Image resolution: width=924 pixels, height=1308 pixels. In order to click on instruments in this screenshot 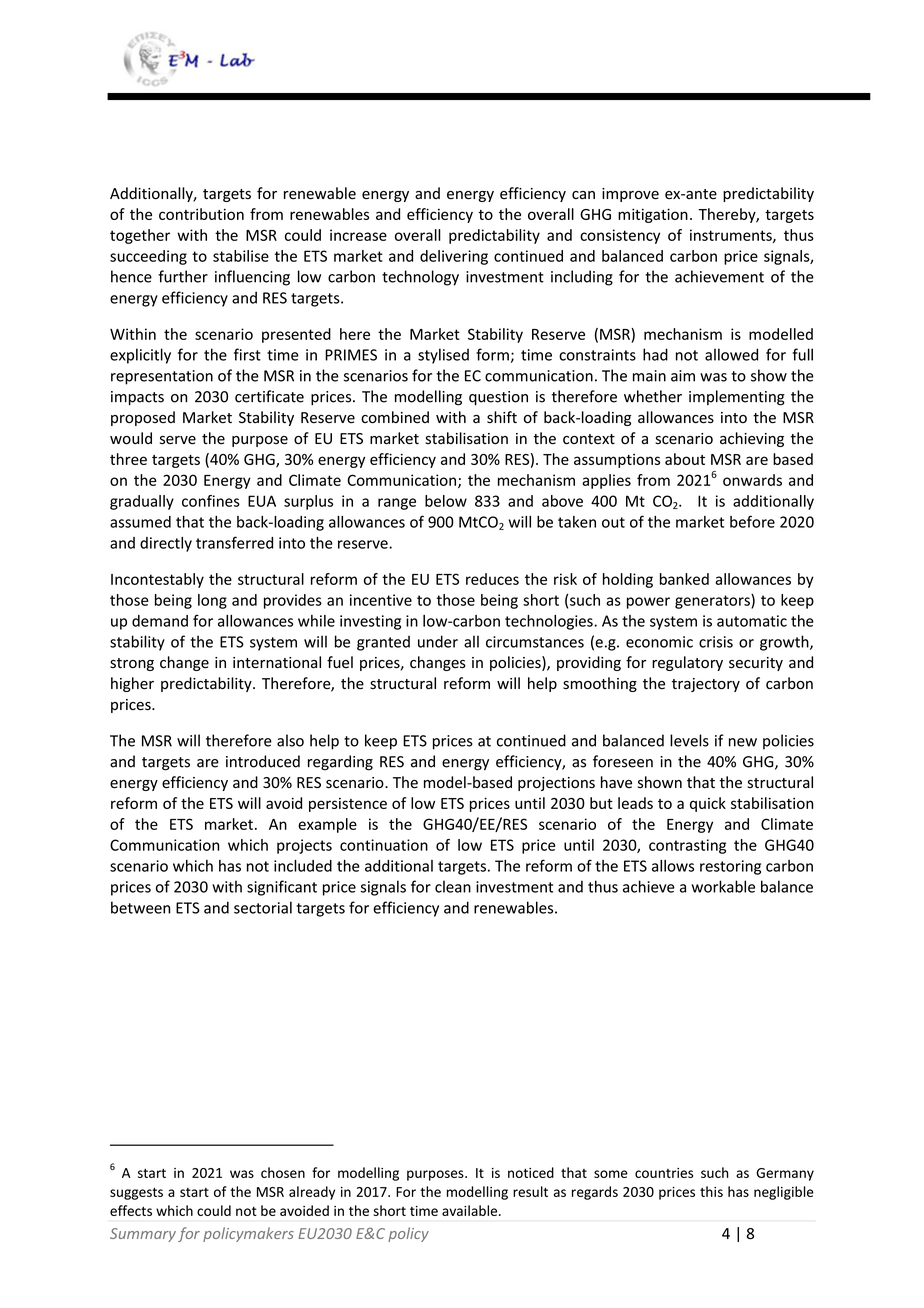, I will do `click(732, 236)`.
